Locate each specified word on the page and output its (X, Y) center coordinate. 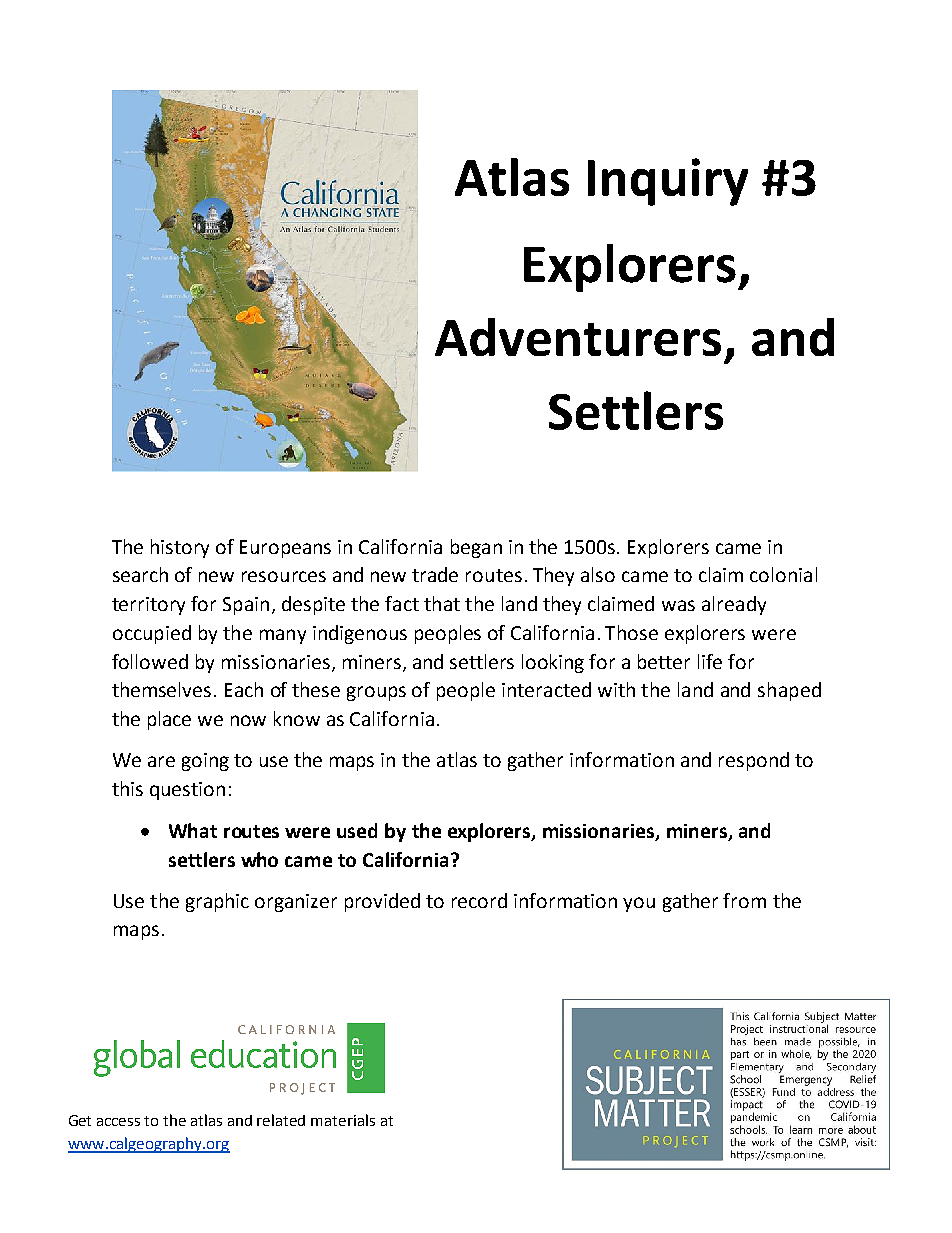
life (710, 661)
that (442, 603)
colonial (783, 574)
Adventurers (578, 337)
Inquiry (668, 182)
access (118, 1122)
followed (150, 661)
